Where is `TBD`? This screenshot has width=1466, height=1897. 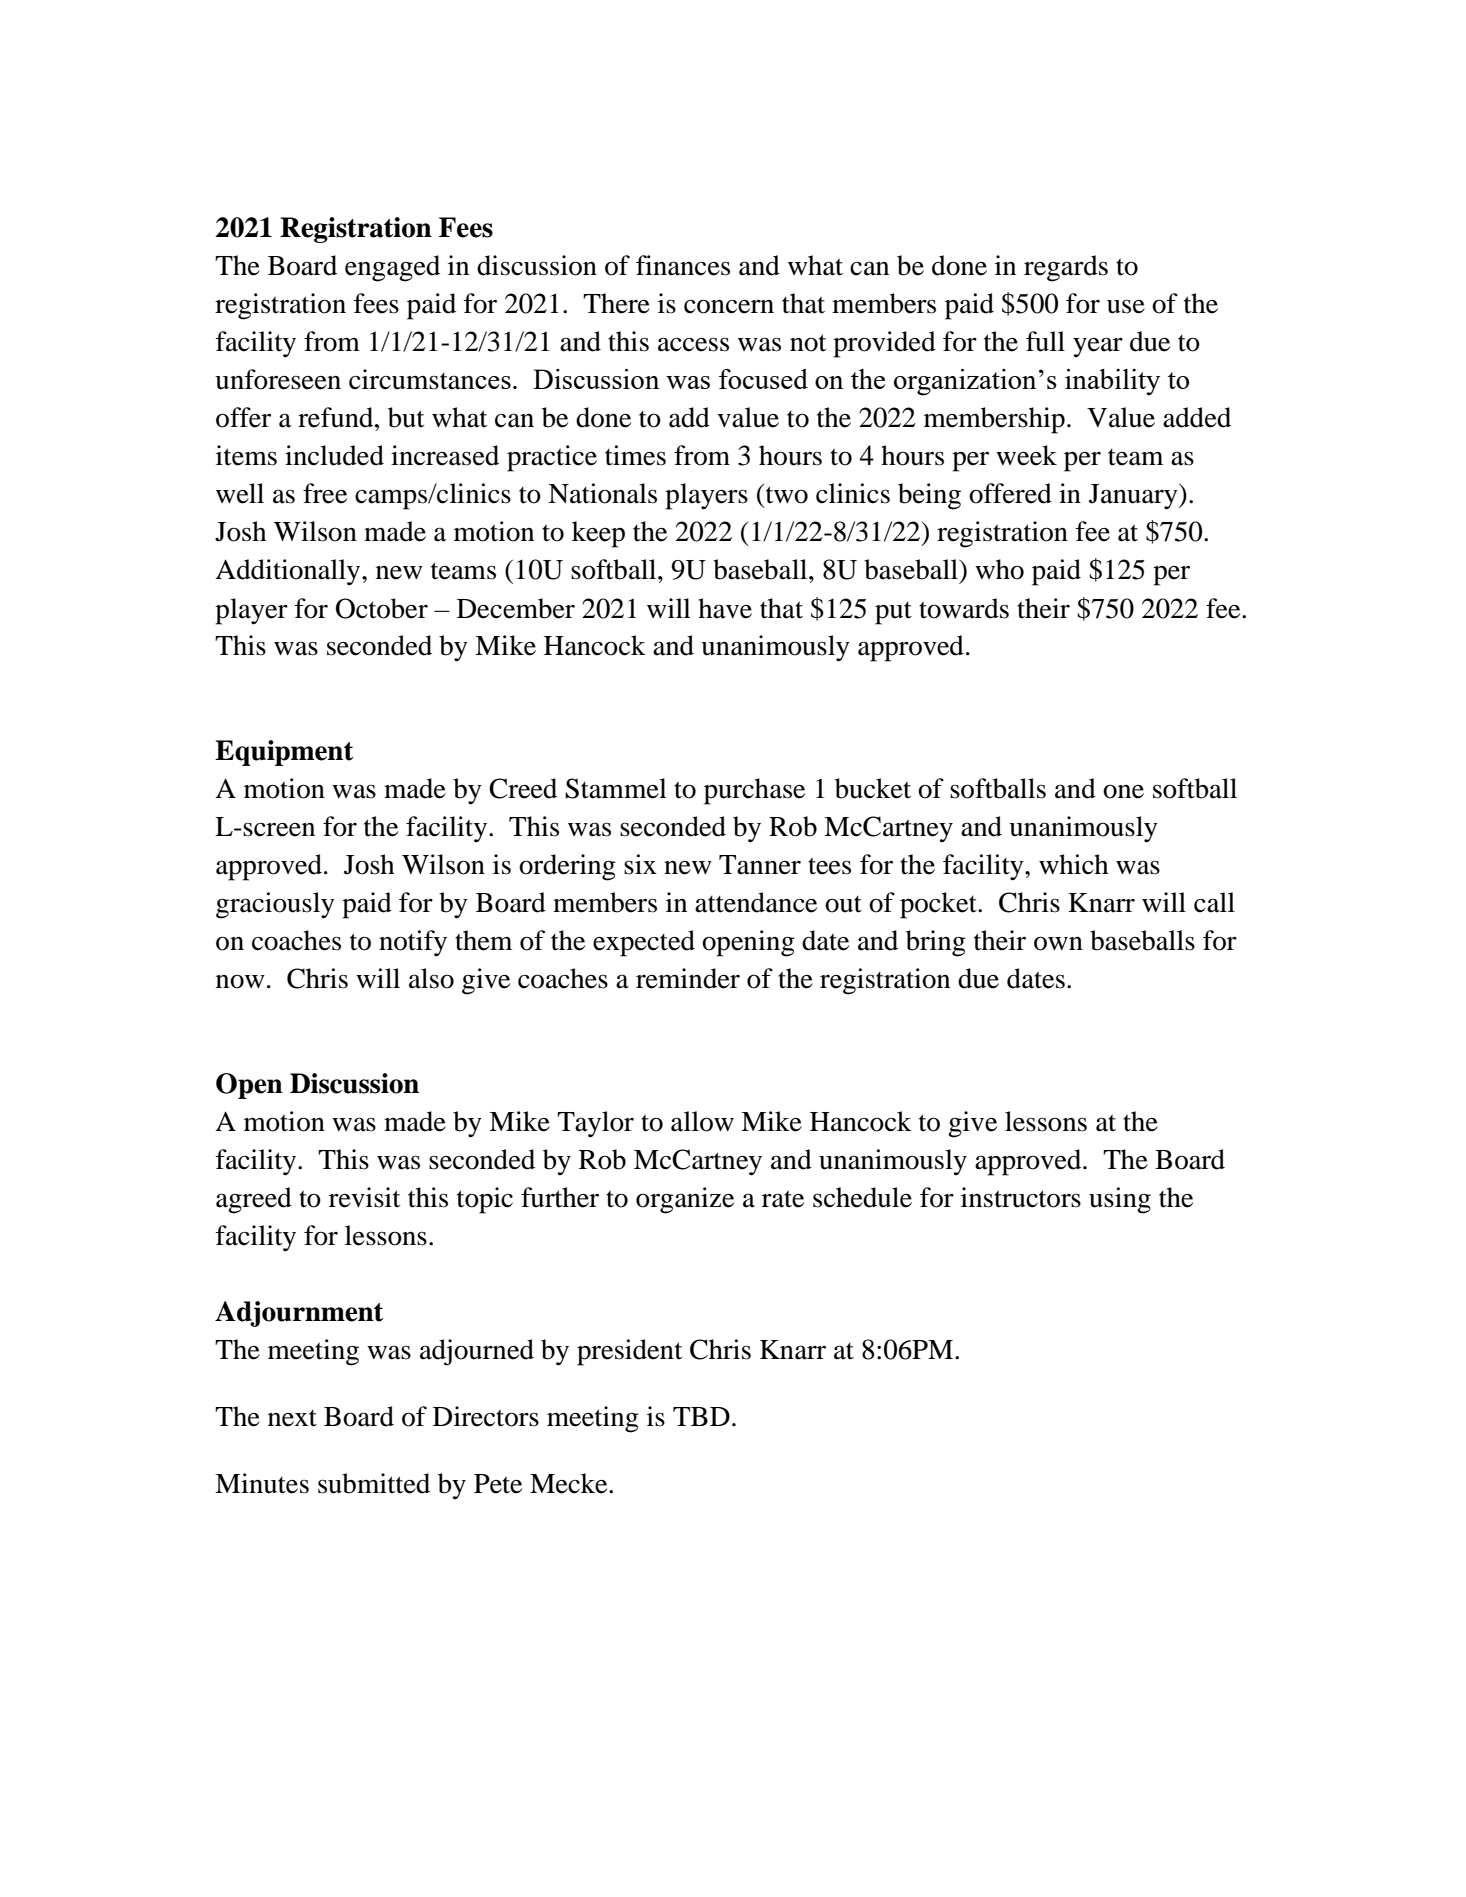
TBD is located at coordinates (701, 1416).
